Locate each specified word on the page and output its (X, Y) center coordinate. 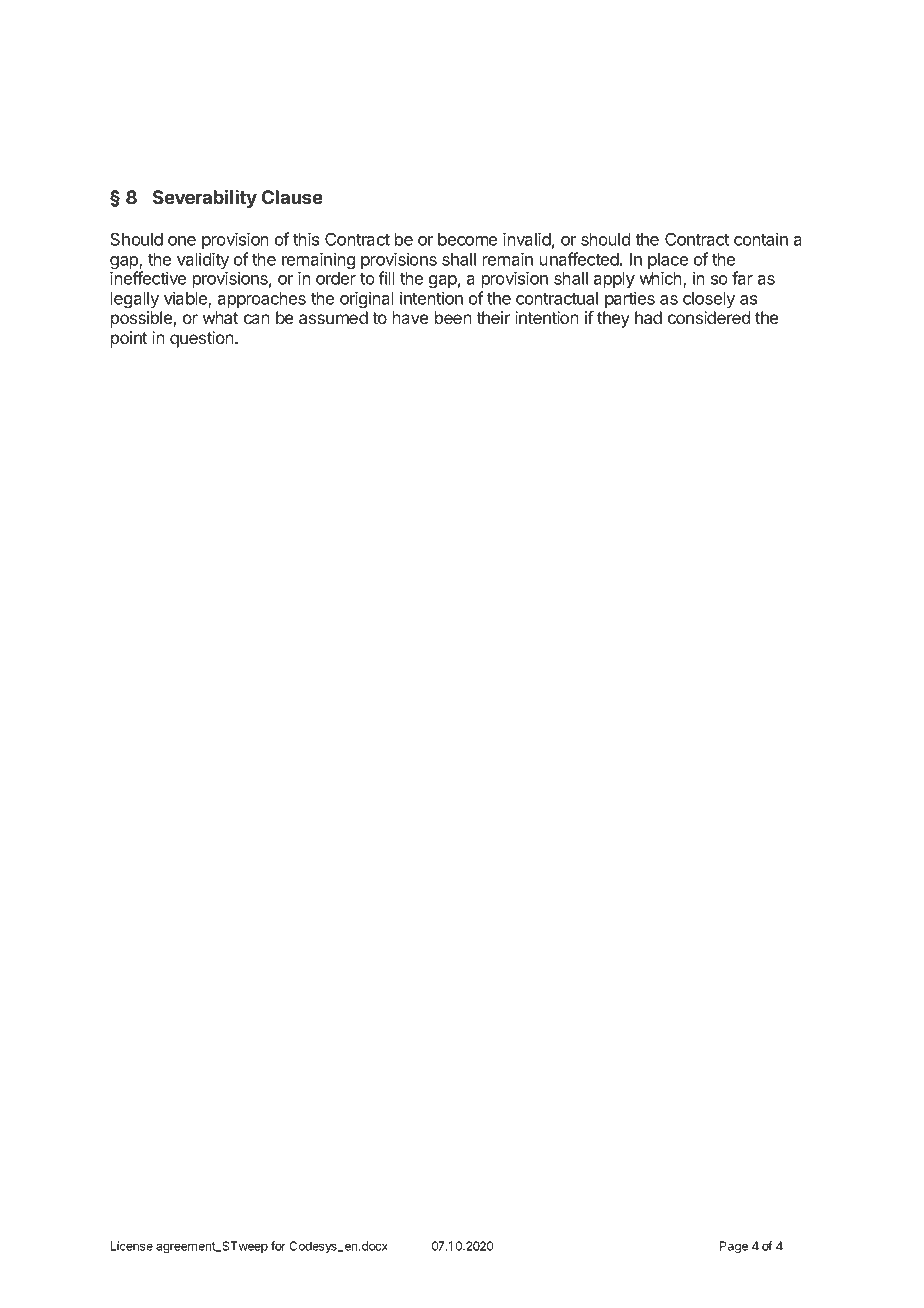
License (132, 1246)
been (453, 317)
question (203, 339)
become (467, 239)
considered (709, 317)
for (278, 1246)
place (668, 262)
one (182, 241)
